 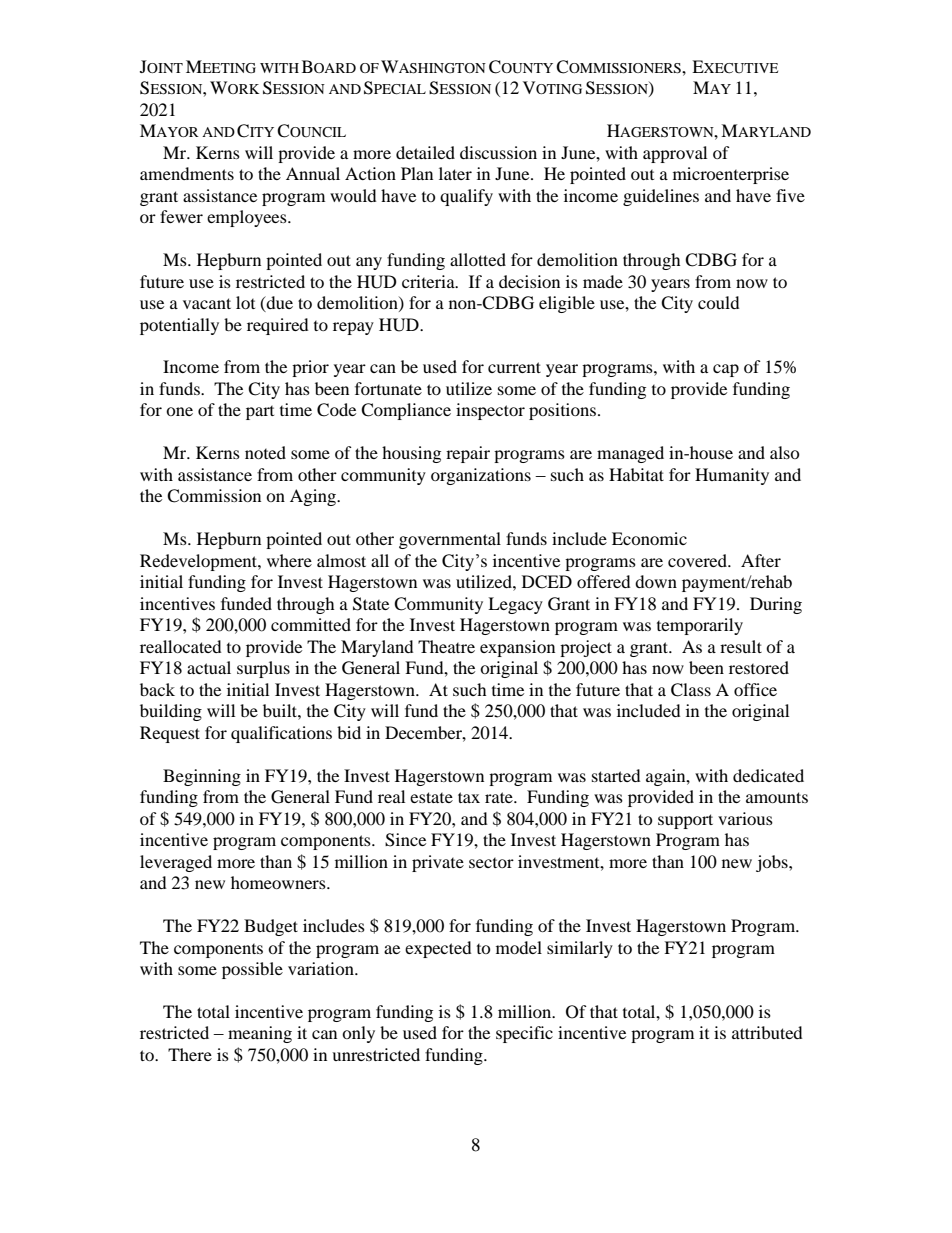 I want to click on noted, so click(x=265, y=452).
